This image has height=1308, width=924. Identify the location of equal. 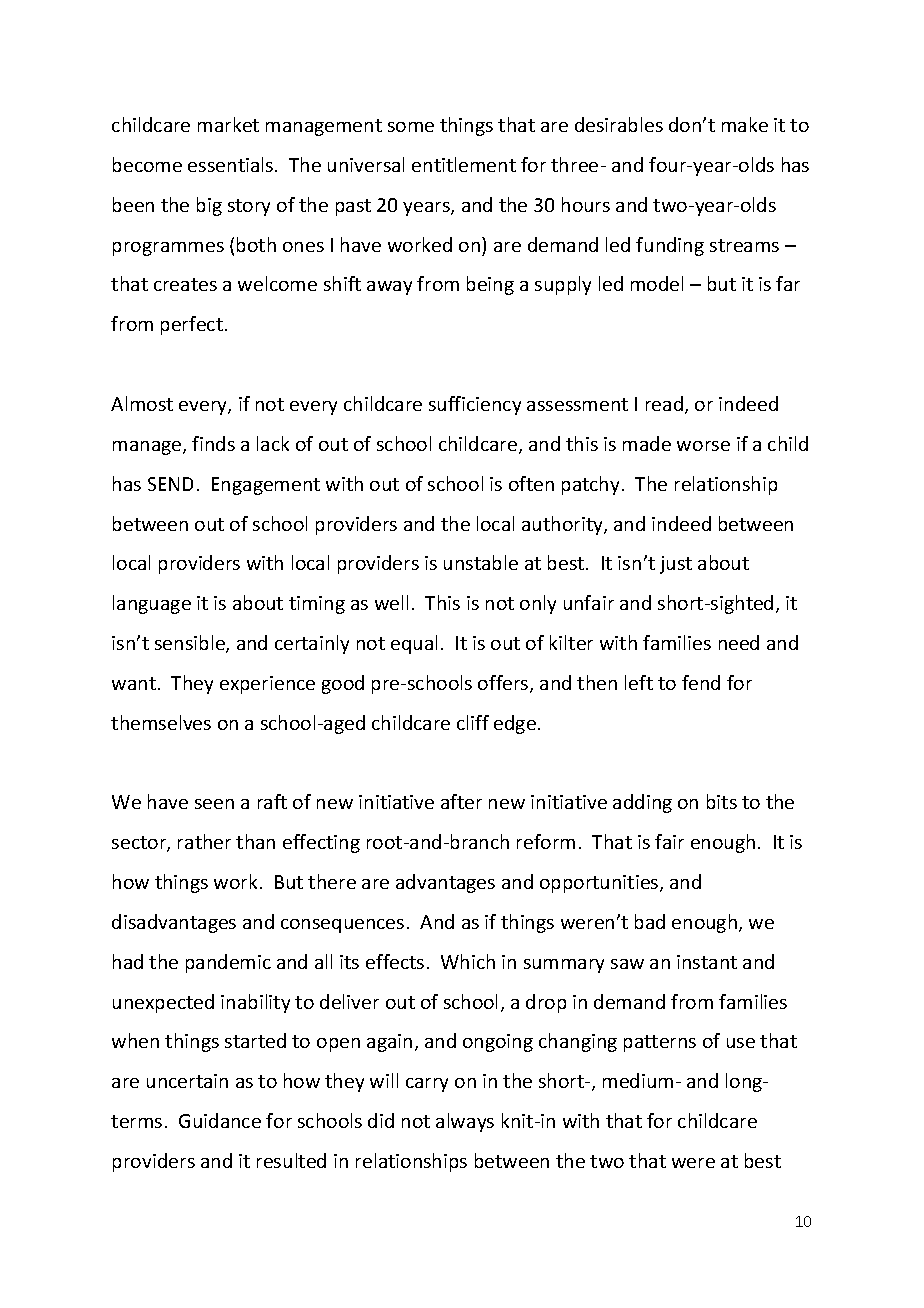
(414, 644).
